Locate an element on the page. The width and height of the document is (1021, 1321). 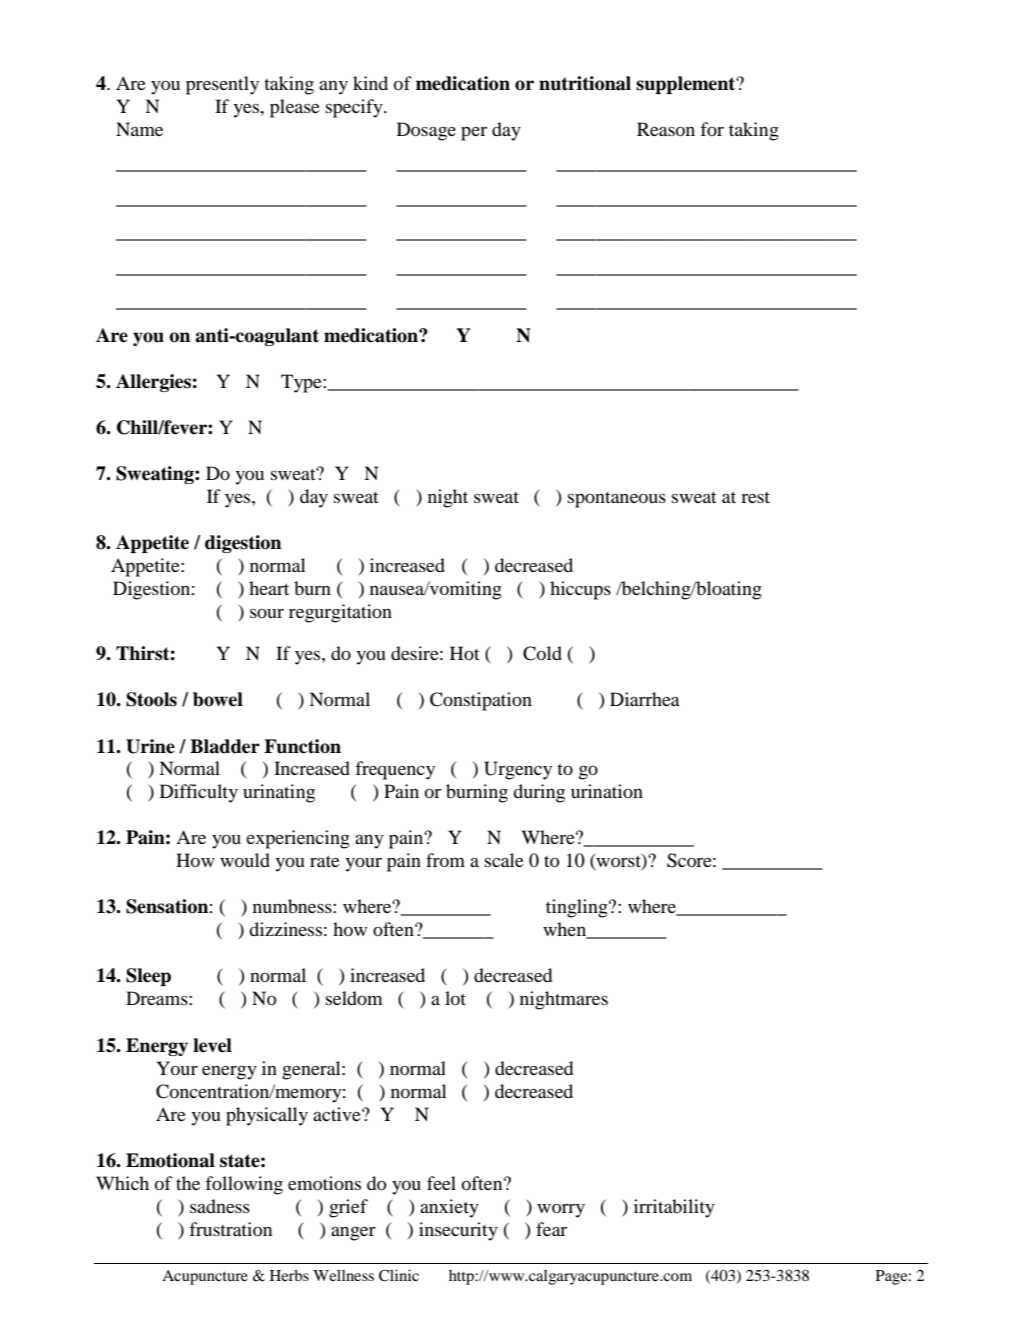
regurgitation is located at coordinates (340, 613).
